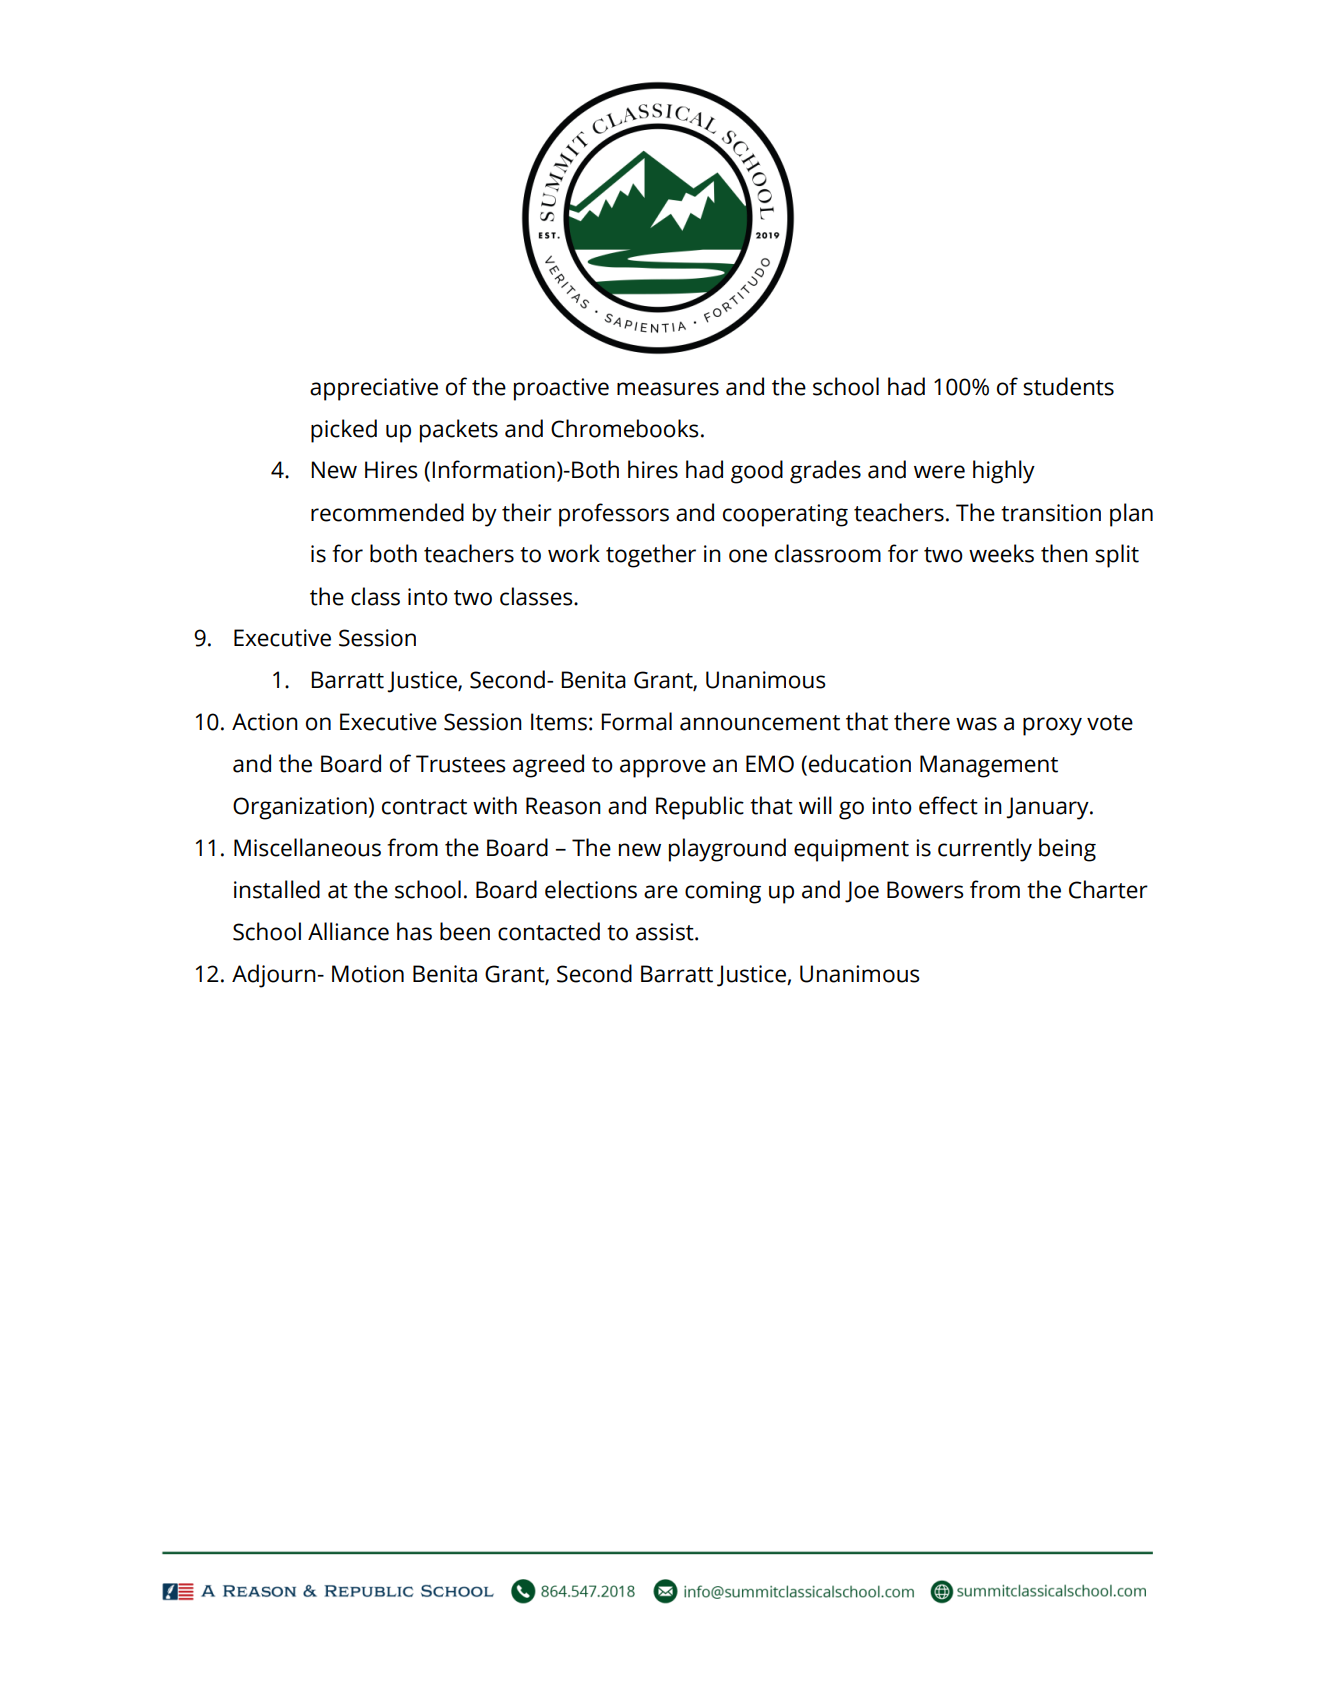 The height and width of the page is (1704, 1317). What do you see at coordinates (348, 931) in the page?
I see `Alliance` at bounding box center [348, 931].
